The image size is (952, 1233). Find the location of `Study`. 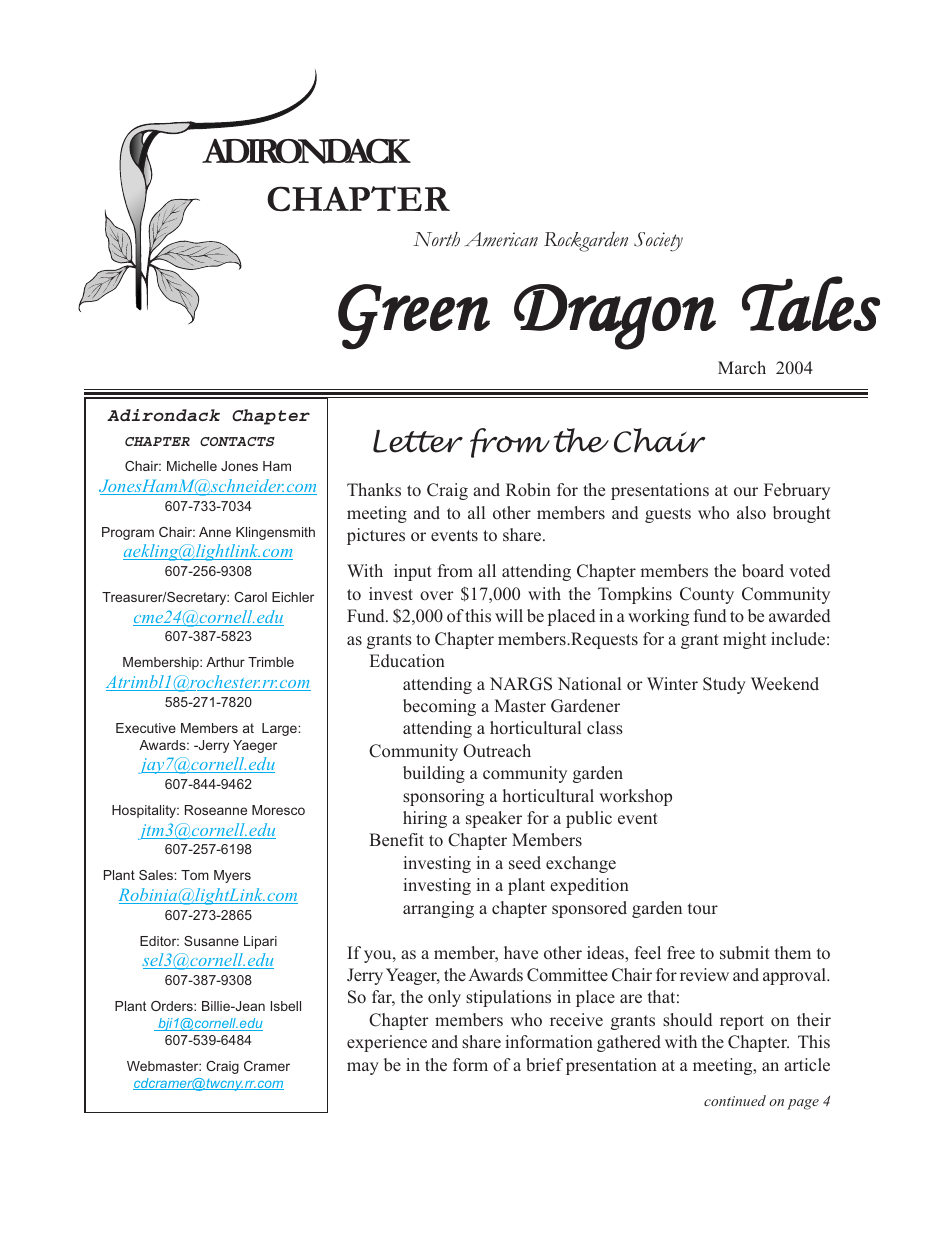

Study is located at coordinates (724, 685).
